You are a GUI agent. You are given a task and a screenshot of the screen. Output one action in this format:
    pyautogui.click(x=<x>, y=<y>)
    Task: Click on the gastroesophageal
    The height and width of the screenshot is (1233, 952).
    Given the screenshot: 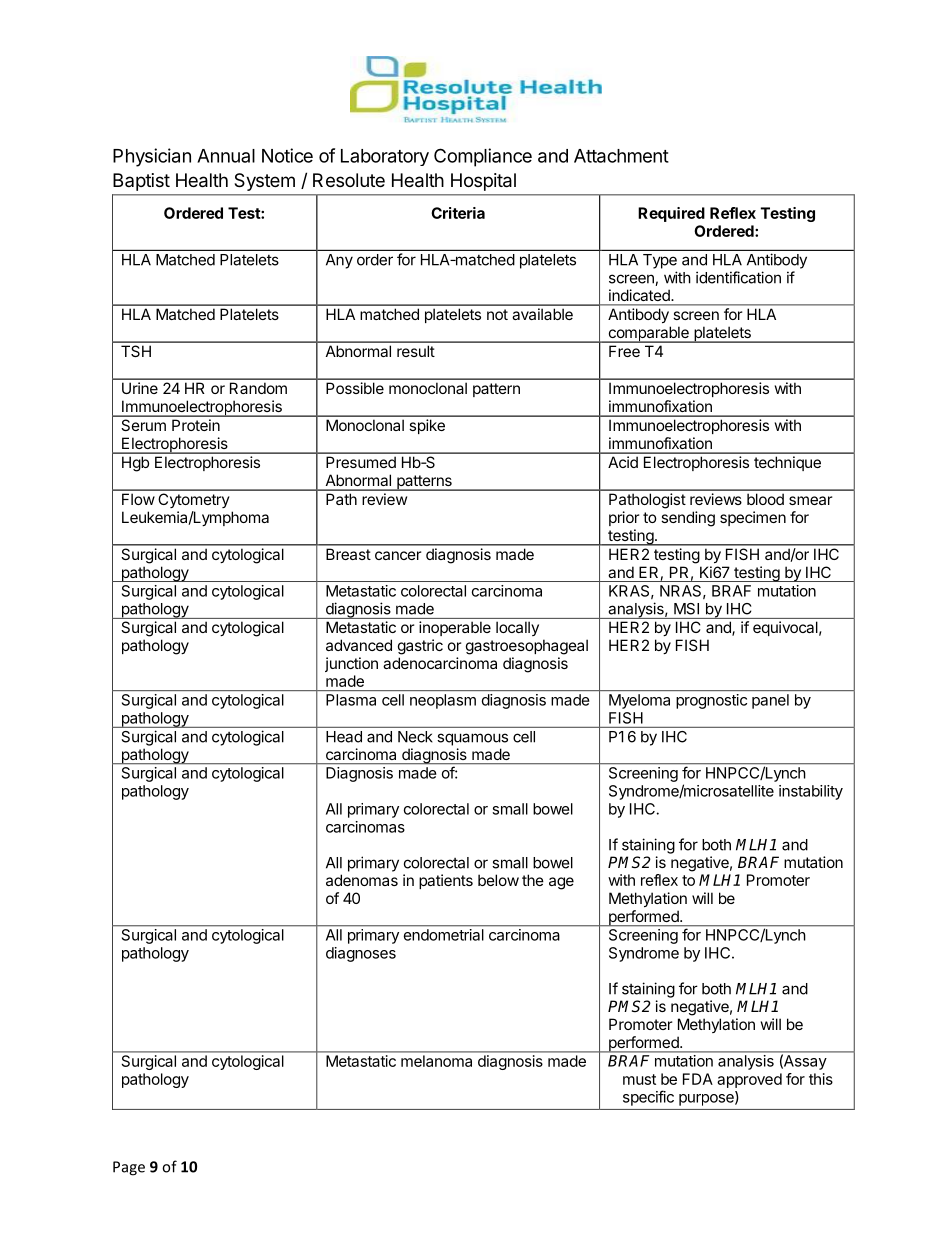 What is the action you would take?
    pyautogui.click(x=527, y=647)
